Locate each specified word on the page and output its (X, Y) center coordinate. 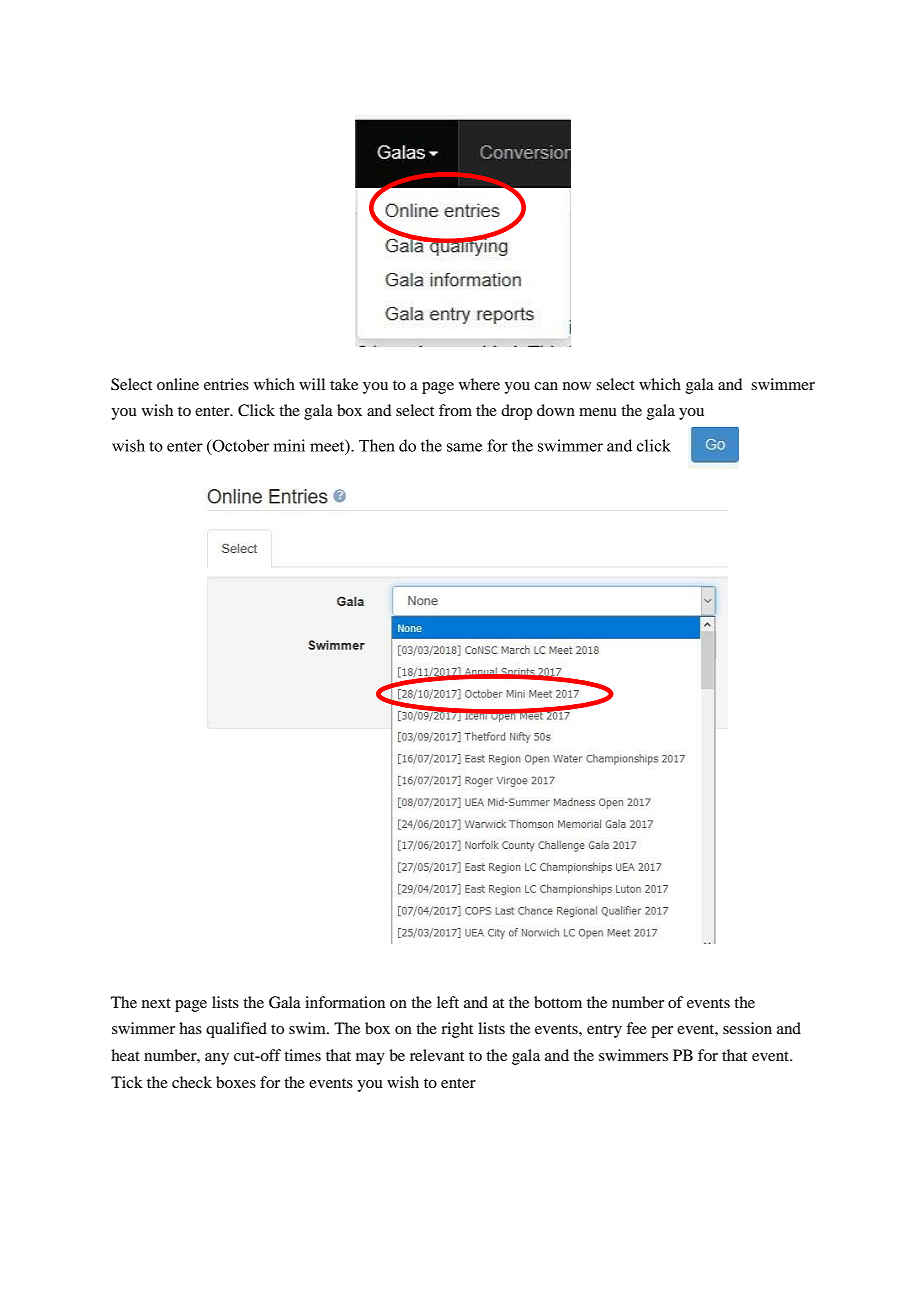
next (156, 1003)
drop (516, 412)
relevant (437, 1055)
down (556, 410)
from (455, 410)
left (448, 1002)
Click (256, 410)
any (217, 1059)
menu (598, 412)
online (178, 384)
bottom (558, 1002)
